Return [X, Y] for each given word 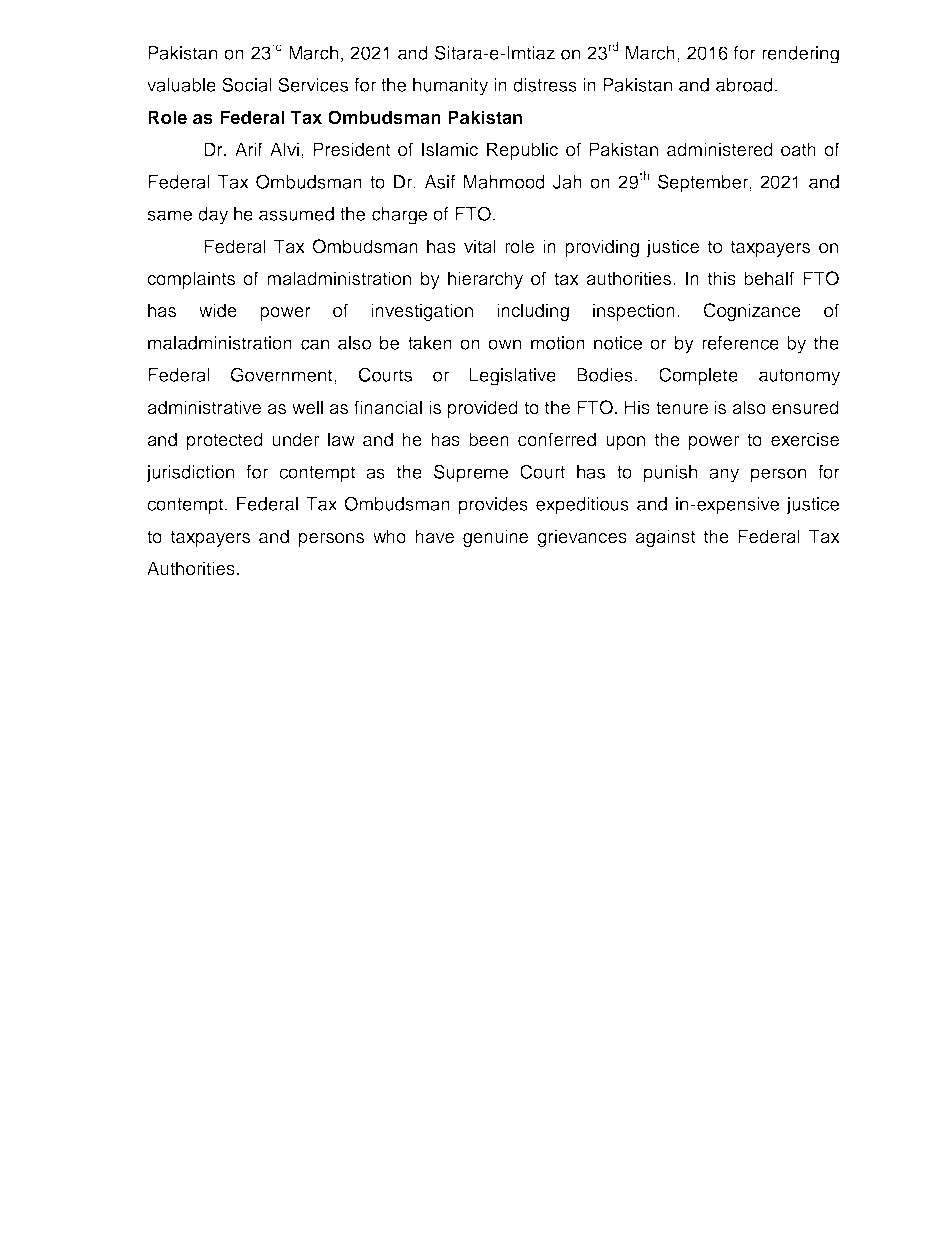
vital [480, 246]
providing [602, 248]
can [315, 344]
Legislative [513, 377]
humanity [450, 87]
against [665, 538]
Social [247, 84]
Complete [698, 376]
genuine [495, 538]
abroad [744, 85]
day [213, 216]
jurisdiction [190, 474]
